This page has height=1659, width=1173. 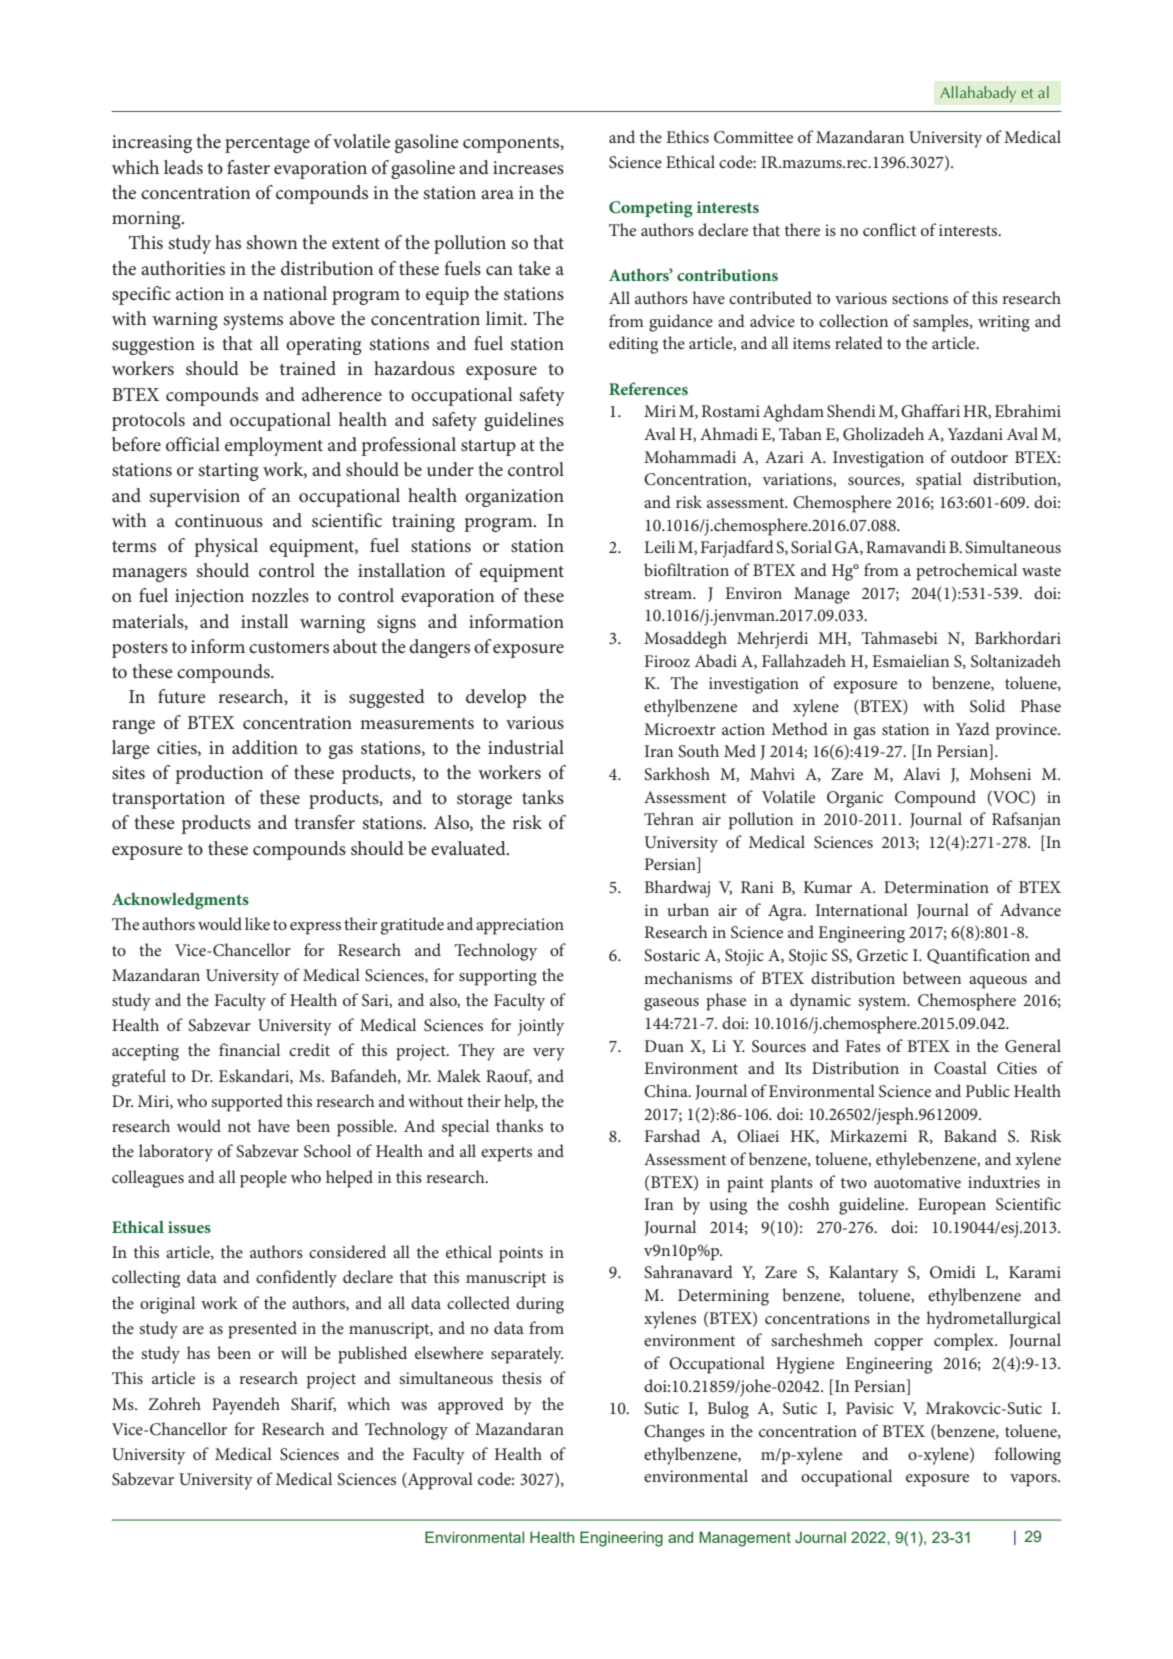 I want to click on future, so click(x=182, y=696).
